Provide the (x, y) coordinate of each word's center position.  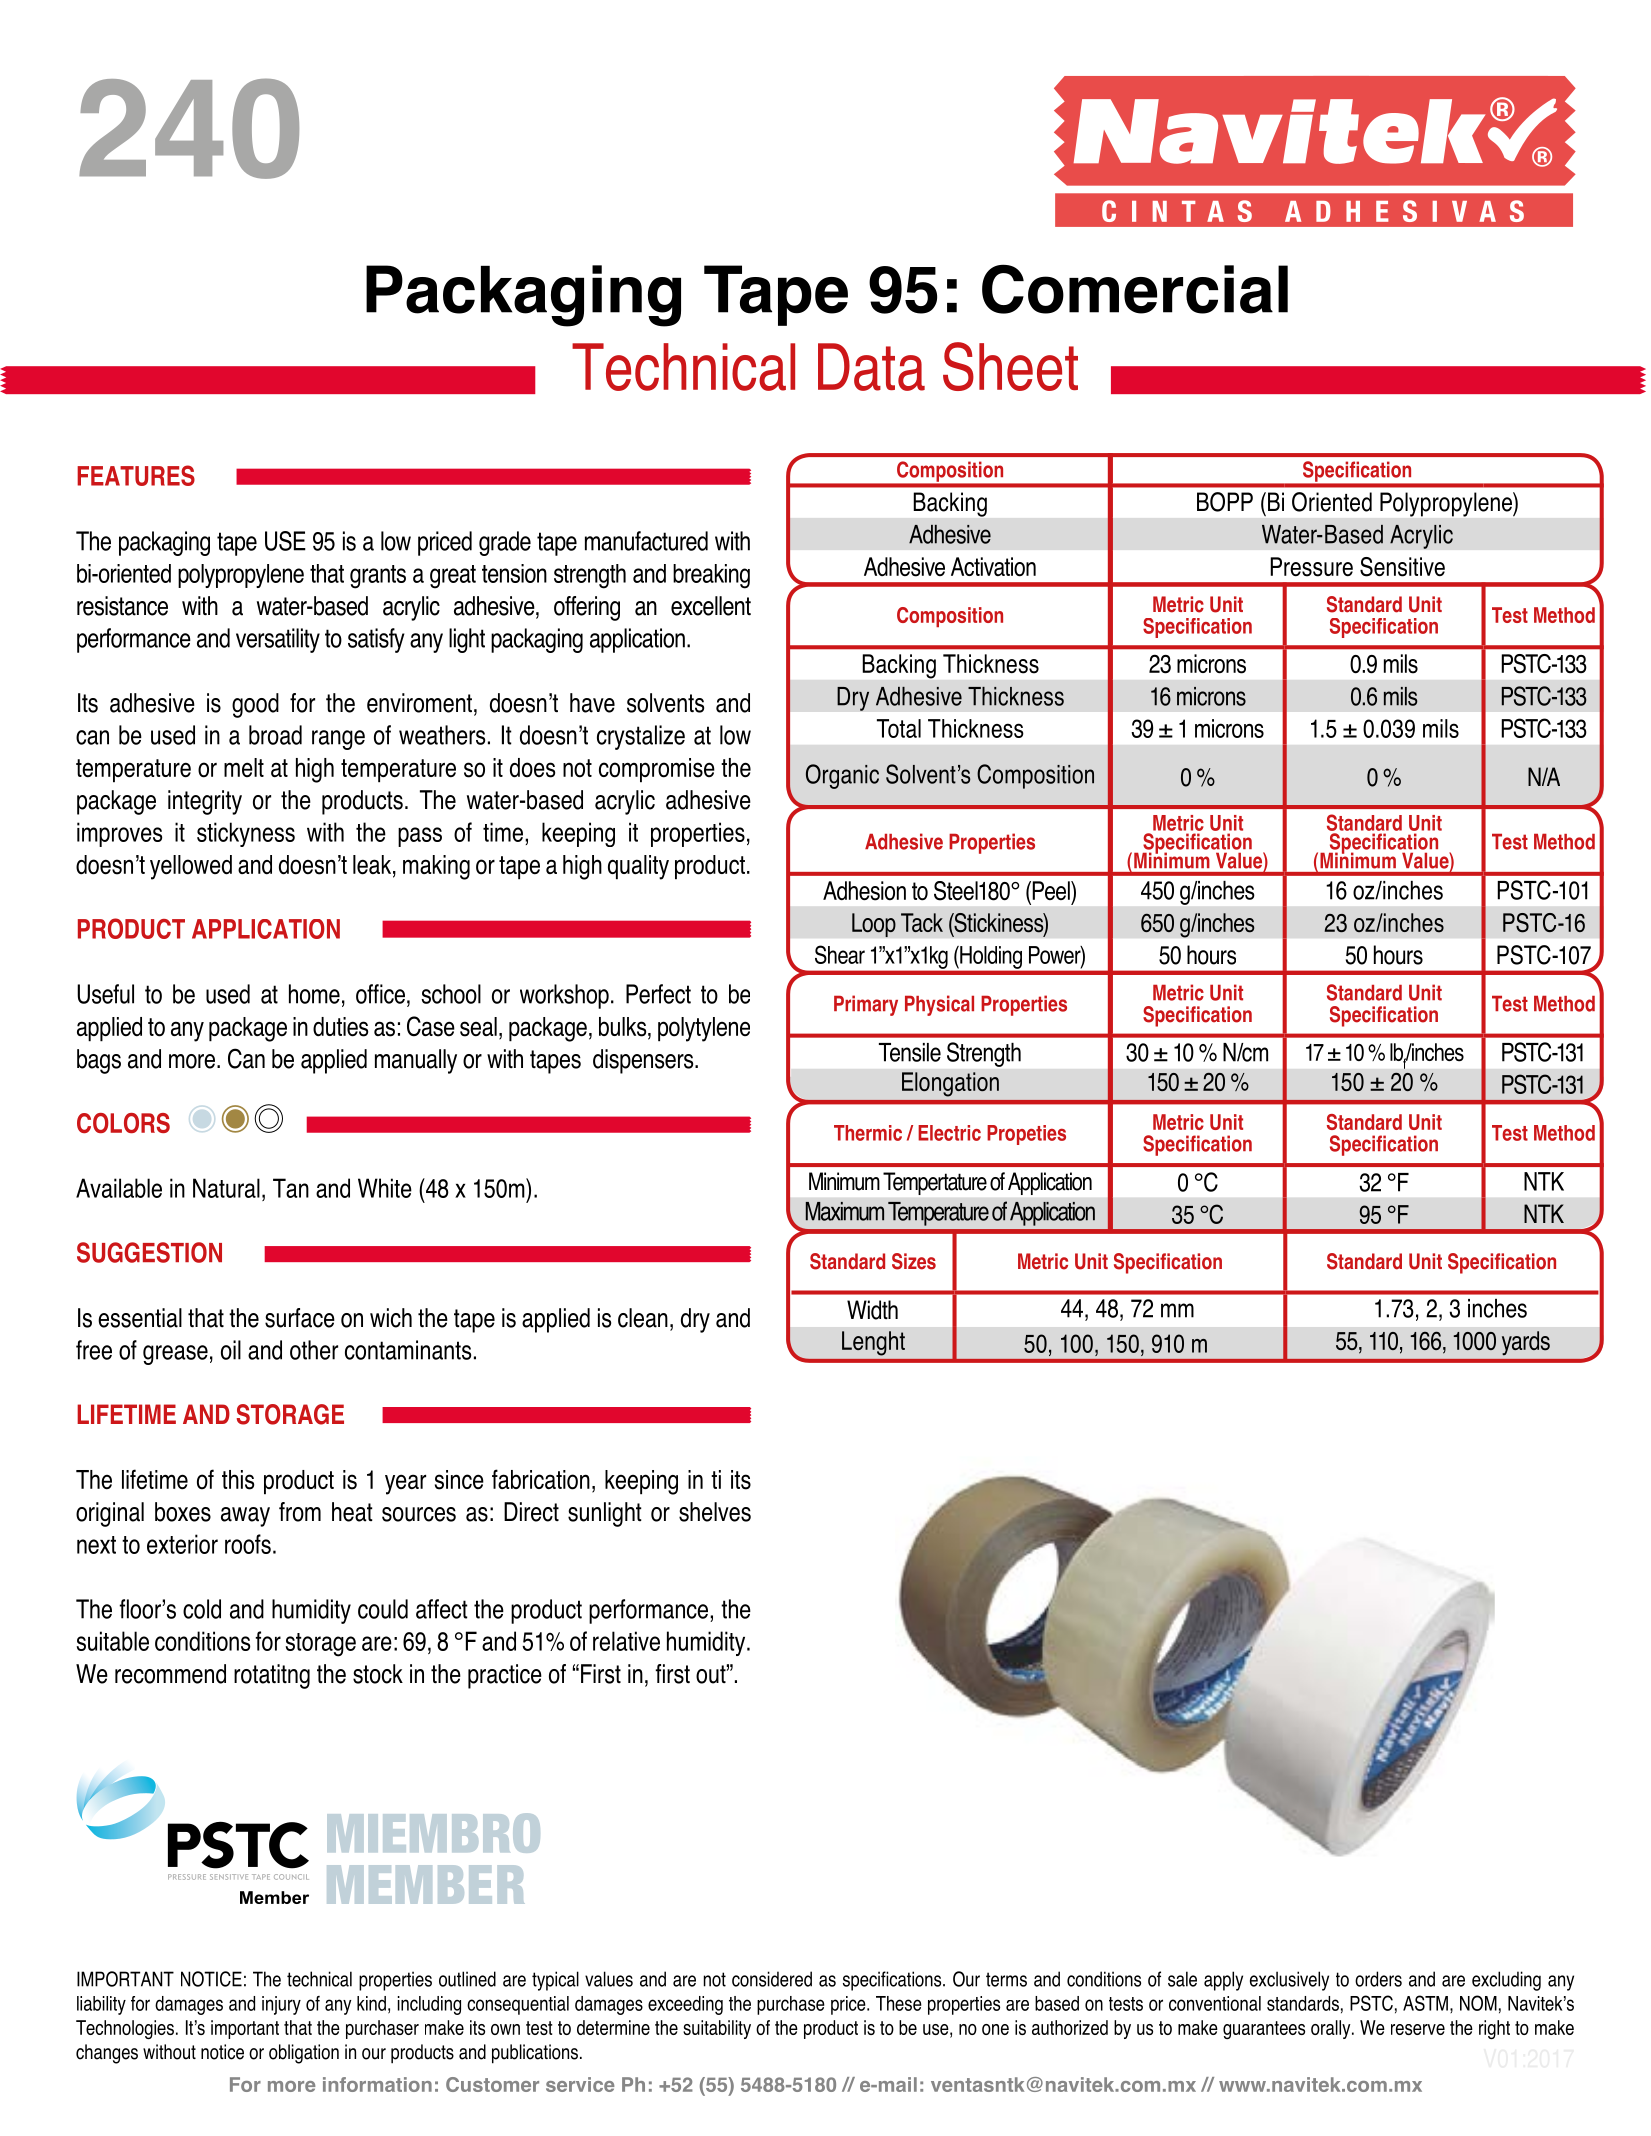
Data (871, 367)
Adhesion (864, 891)
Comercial (1135, 289)
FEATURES (136, 475)
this (238, 1480)
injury (281, 2005)
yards (1526, 1343)
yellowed (191, 867)
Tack (922, 922)
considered (772, 1979)
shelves (715, 1512)
